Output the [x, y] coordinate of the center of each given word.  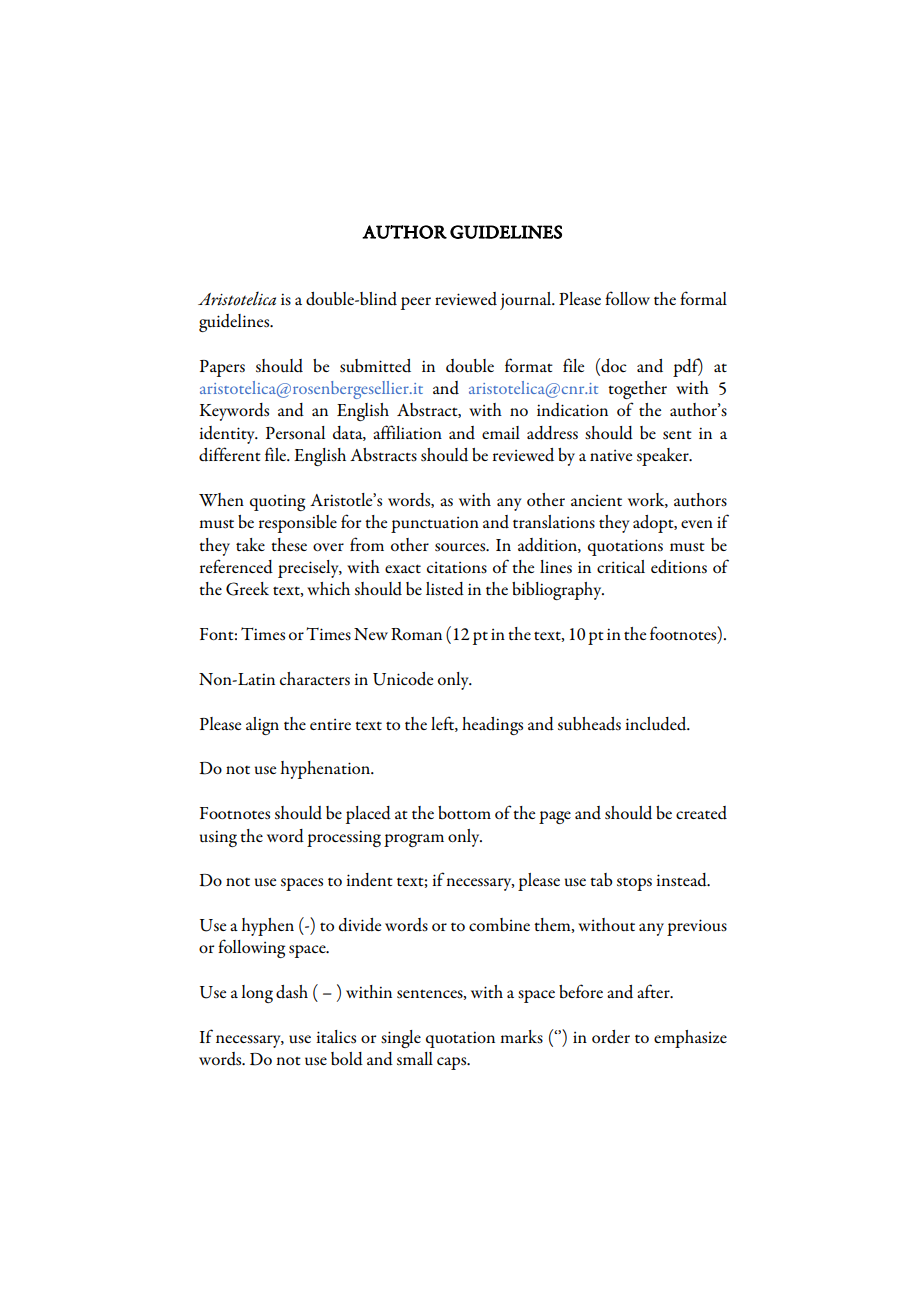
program [414, 840]
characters [315, 678]
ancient [596, 500]
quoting [277, 503]
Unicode [403, 679]
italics [336, 1037]
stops [634, 884]
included [657, 724]
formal [703, 298]
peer [416, 303]
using [218, 838]
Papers [222, 368]
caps [453, 1063]
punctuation [435, 525]
